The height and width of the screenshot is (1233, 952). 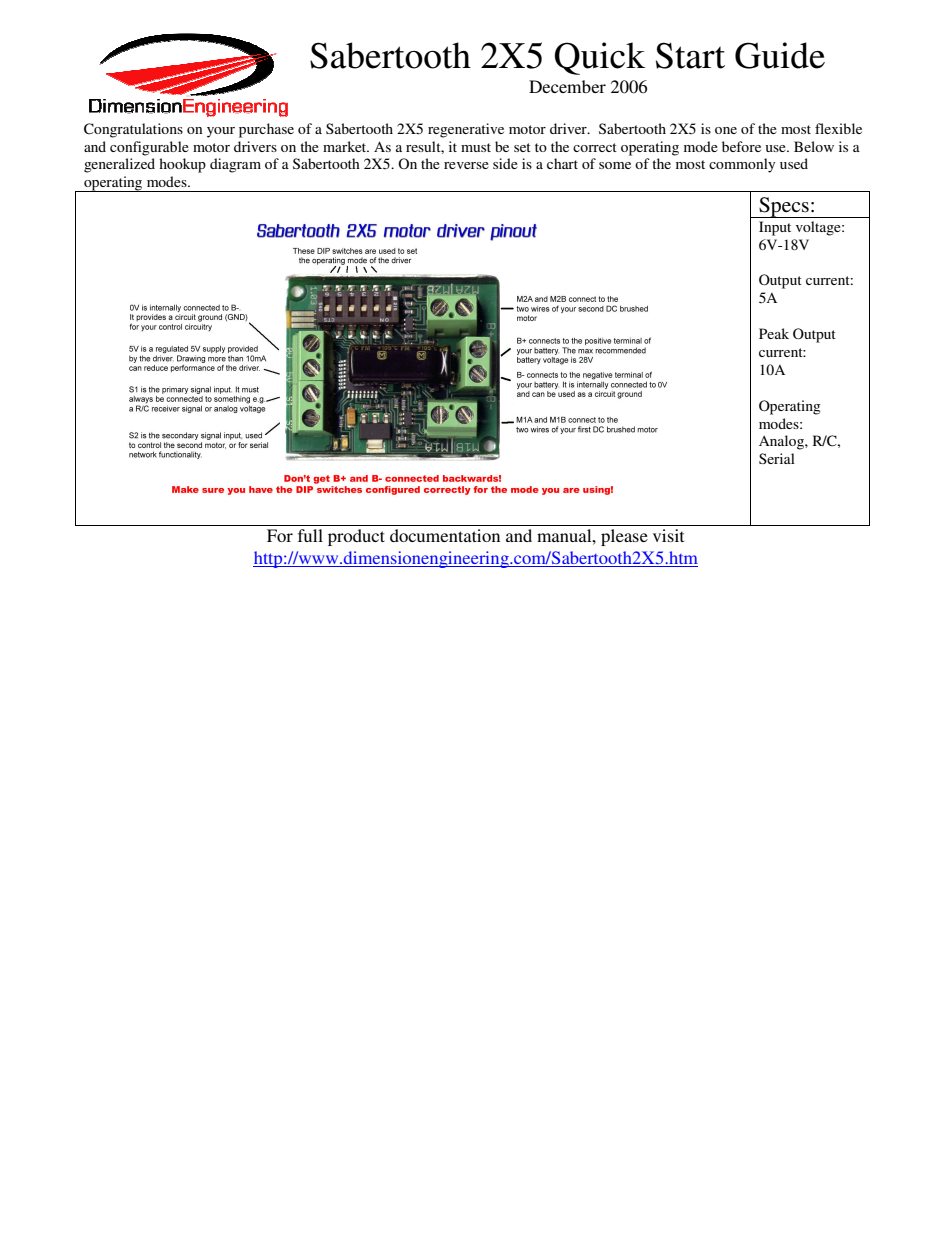 What do you see at coordinates (567, 86) in the screenshot?
I see `December` at bounding box center [567, 86].
